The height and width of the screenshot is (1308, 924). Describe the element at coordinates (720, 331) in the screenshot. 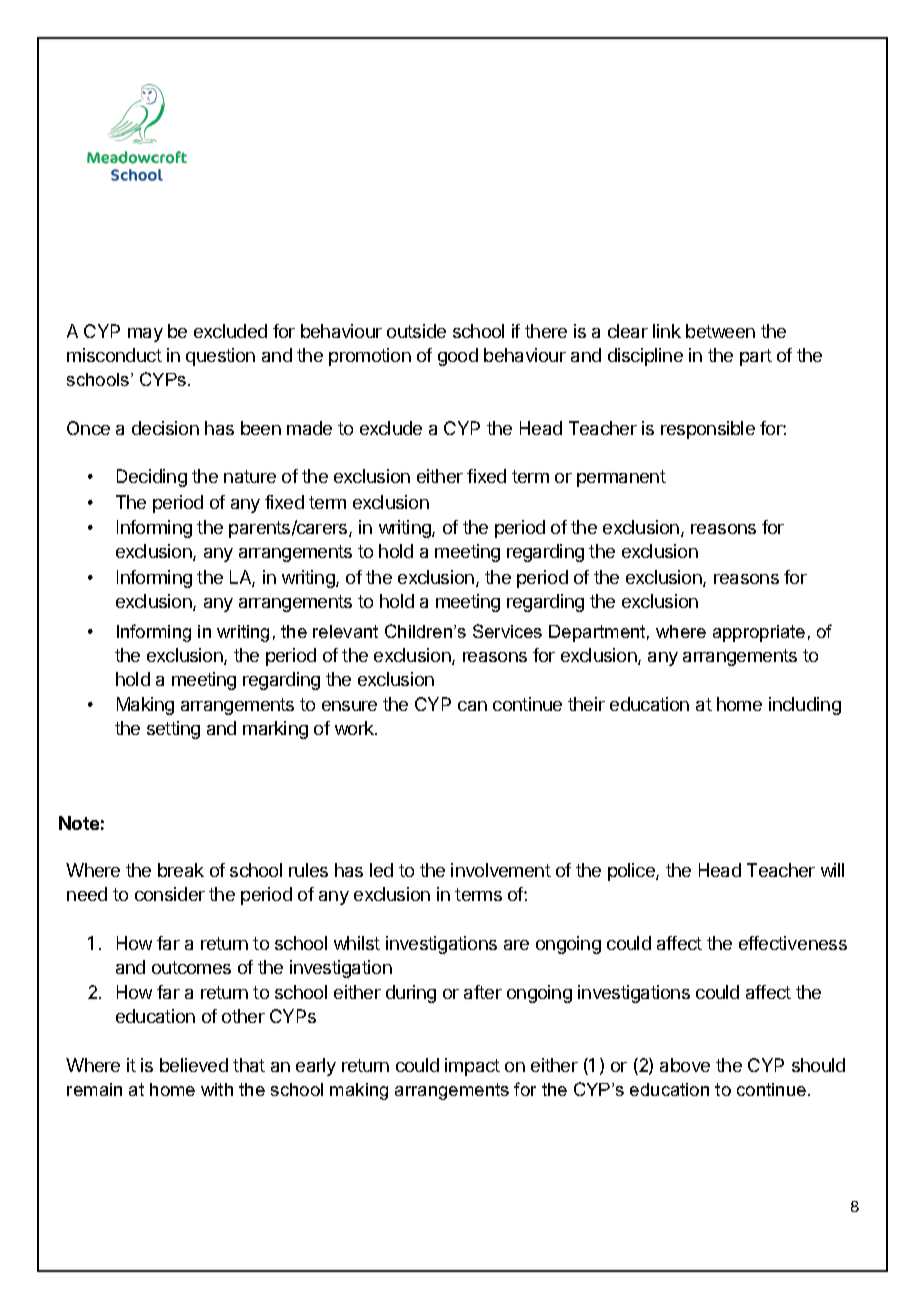

I see `between` at that location.
